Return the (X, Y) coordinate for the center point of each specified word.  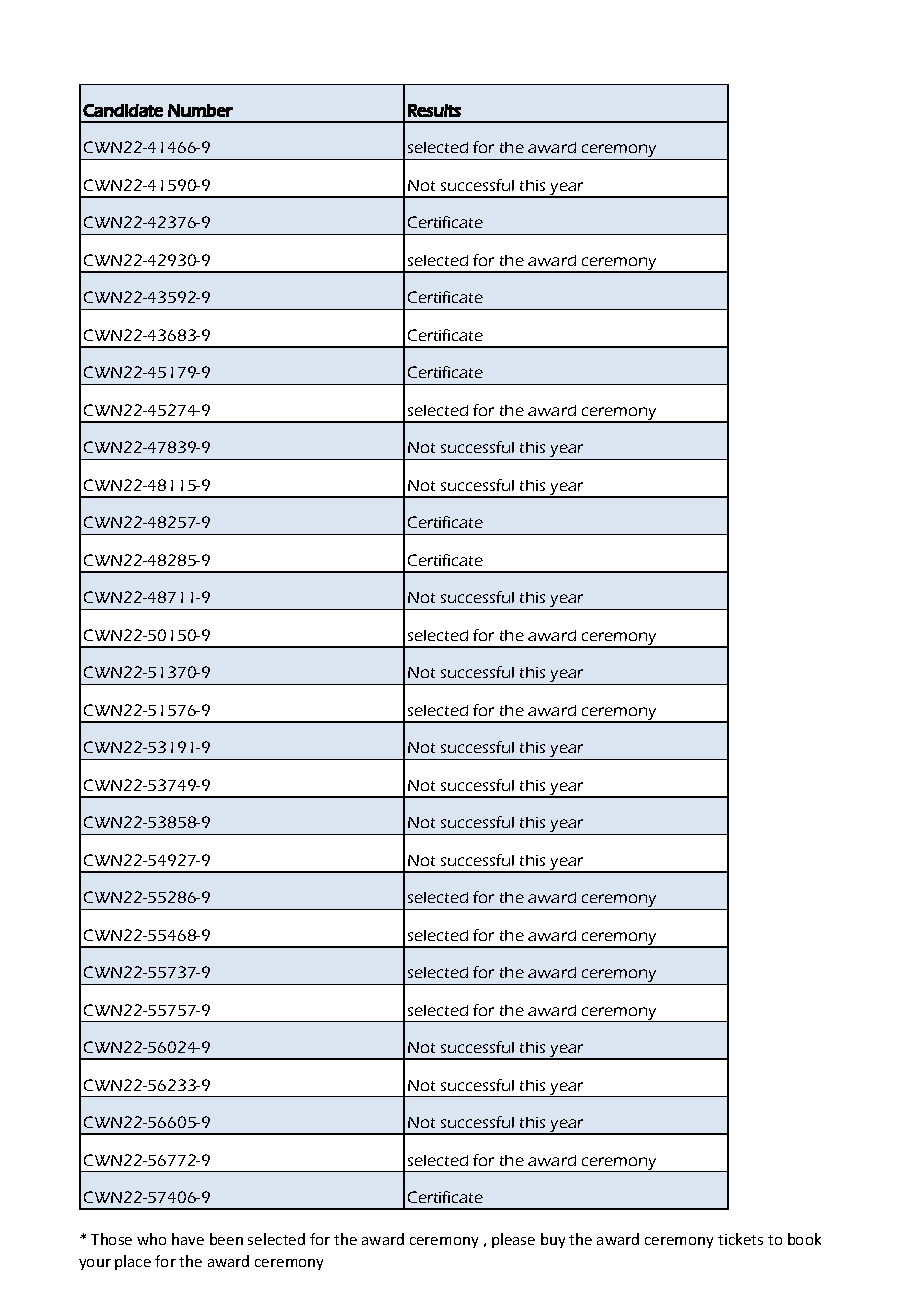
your (95, 1264)
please (513, 1240)
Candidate (123, 110)
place (133, 1262)
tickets (740, 1239)
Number (200, 110)
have (188, 1239)
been (226, 1239)
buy (553, 1240)
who (151, 1239)
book (804, 1239)
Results (434, 110)
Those (111, 1239)
